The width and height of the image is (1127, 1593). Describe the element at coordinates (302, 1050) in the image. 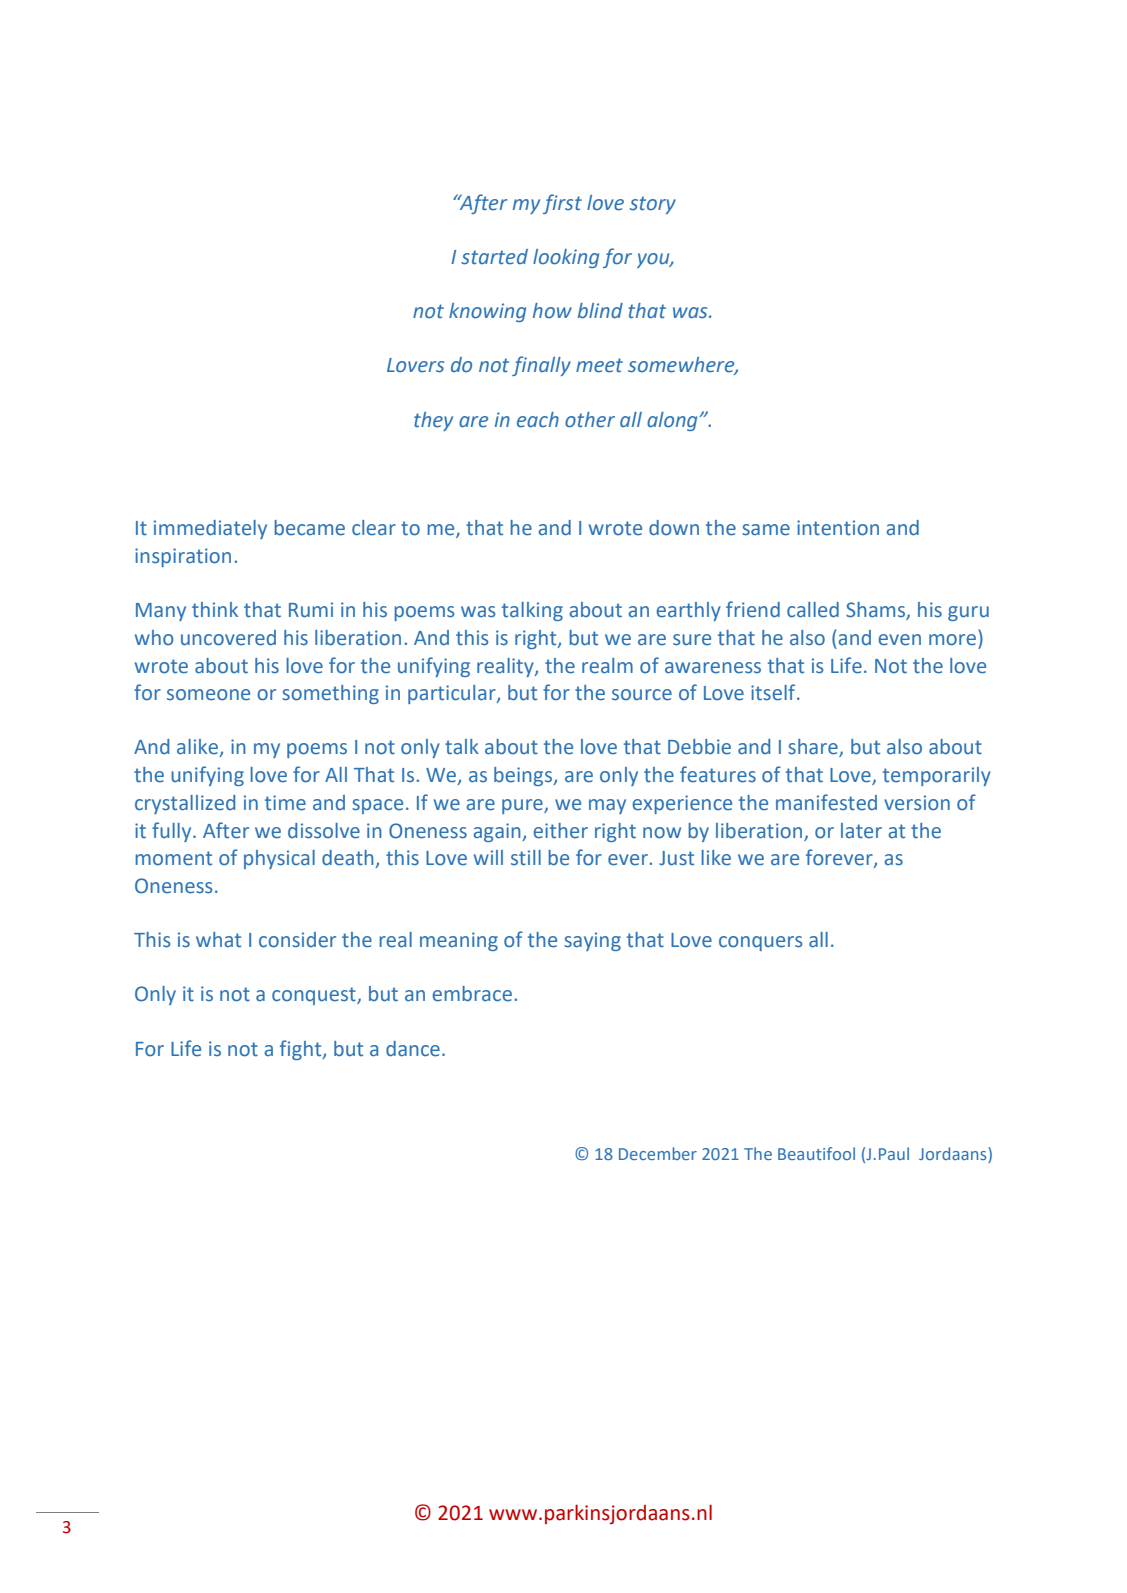

I see `fight` at that location.
